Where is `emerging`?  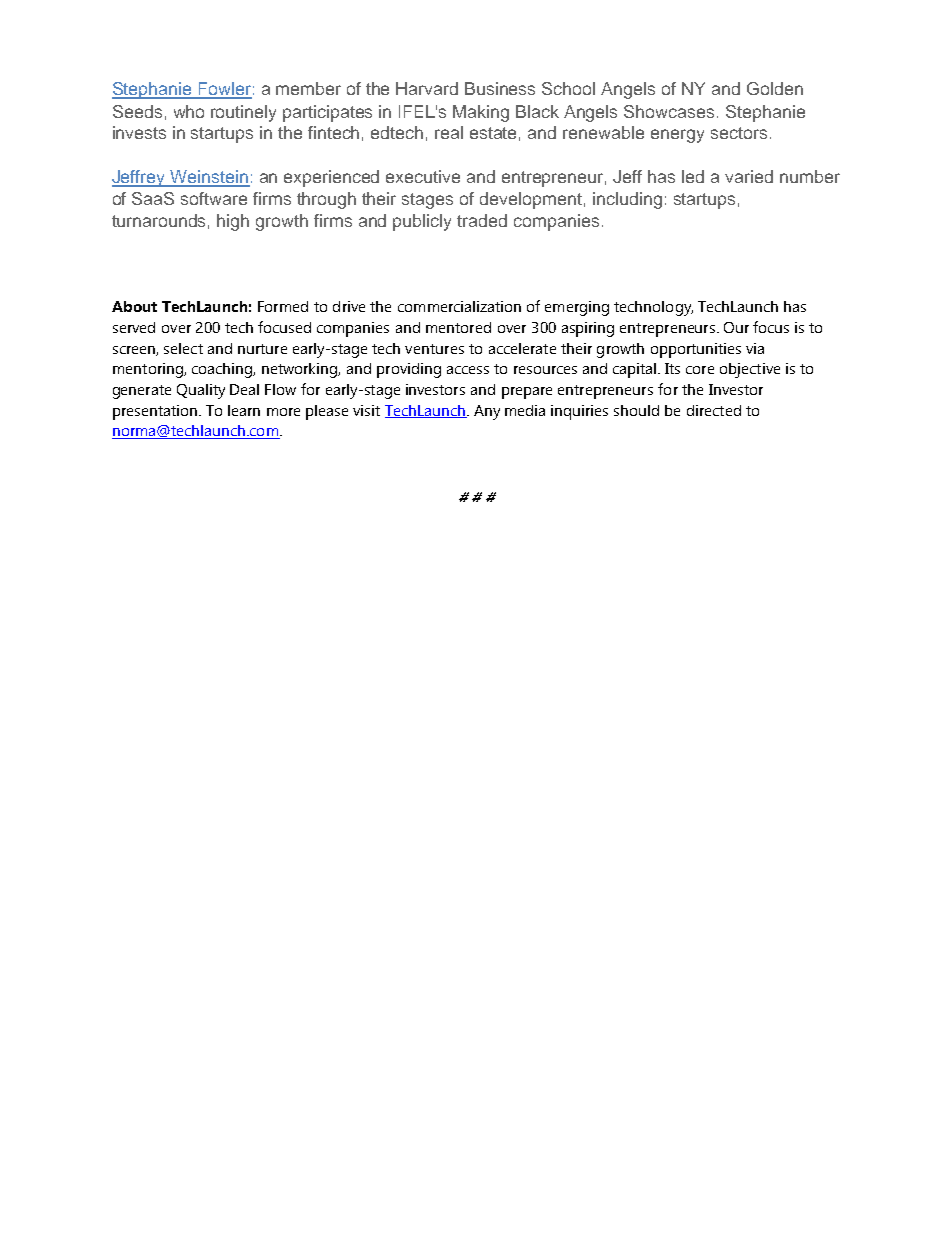
emerging is located at coordinates (577, 308).
